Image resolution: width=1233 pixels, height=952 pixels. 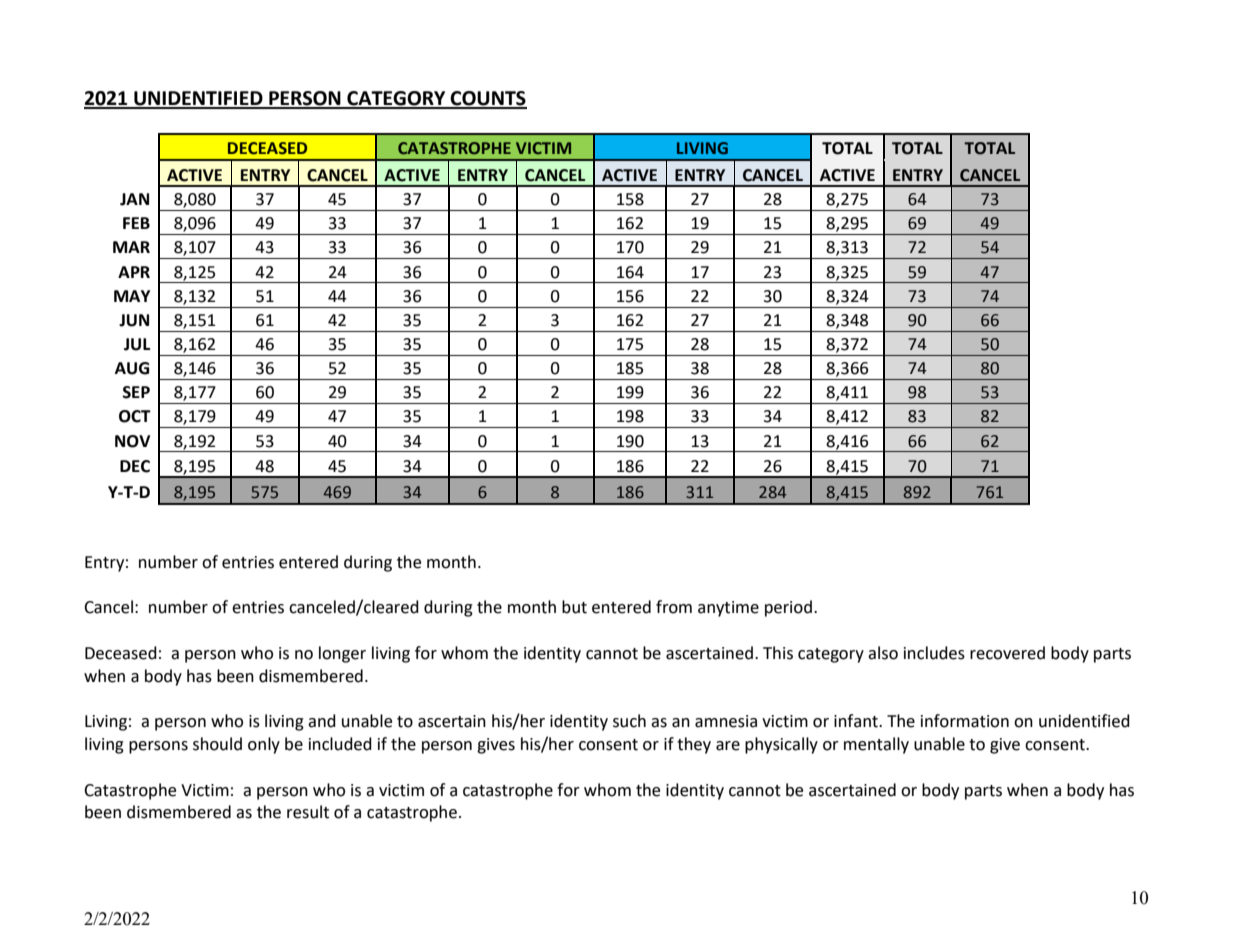 What do you see at coordinates (883, 653) in the page?
I see `also` at bounding box center [883, 653].
